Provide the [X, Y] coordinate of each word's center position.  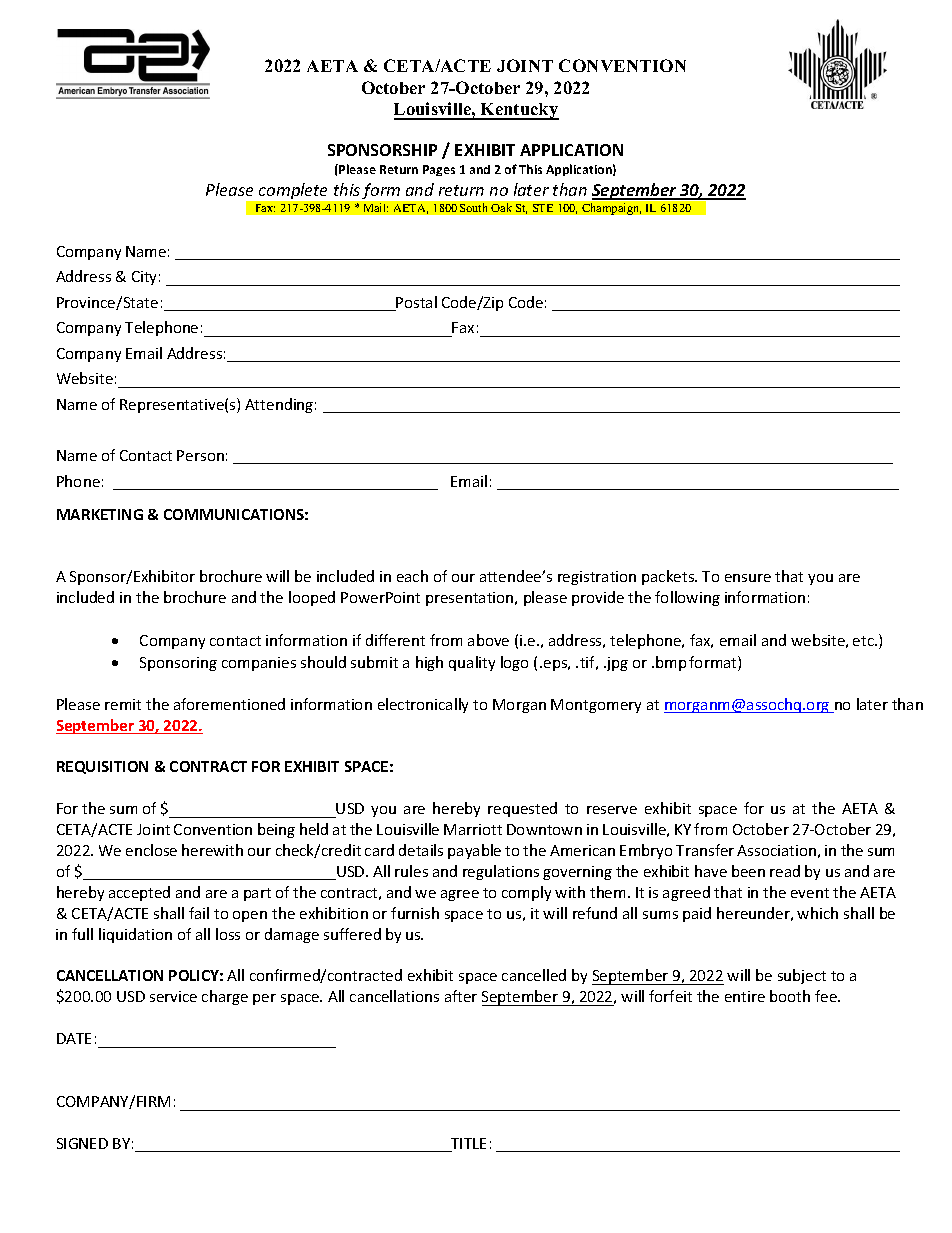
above [488, 640]
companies [259, 664]
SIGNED [82, 1143]
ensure [748, 578]
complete [293, 191]
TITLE [467, 1145]
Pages [439, 170]
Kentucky [519, 111]
